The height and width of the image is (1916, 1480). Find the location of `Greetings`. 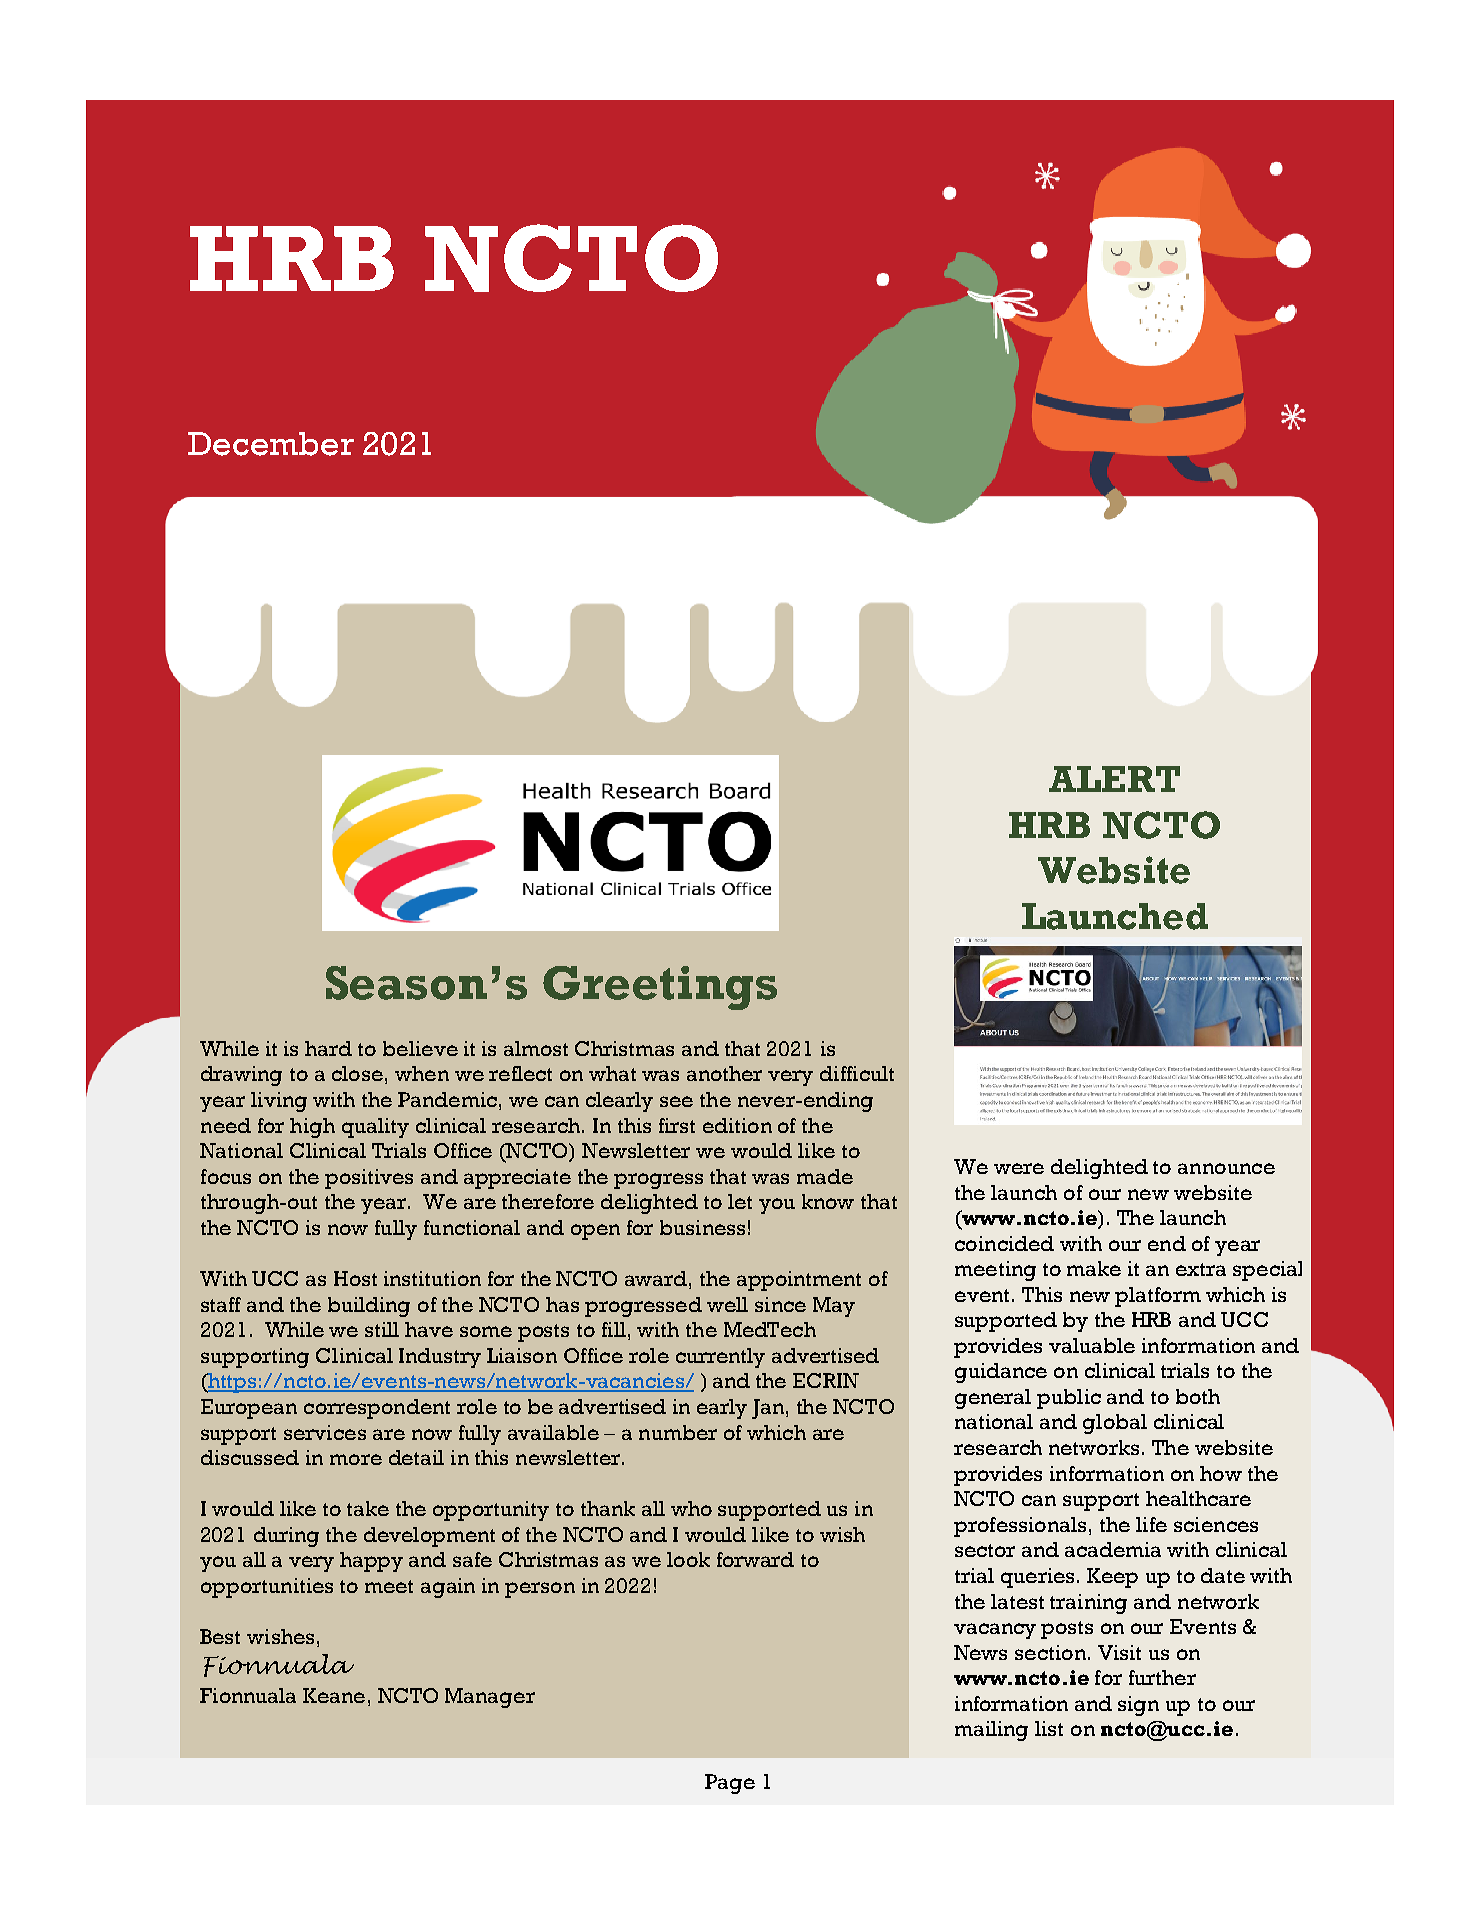

Greetings is located at coordinates (660, 988).
